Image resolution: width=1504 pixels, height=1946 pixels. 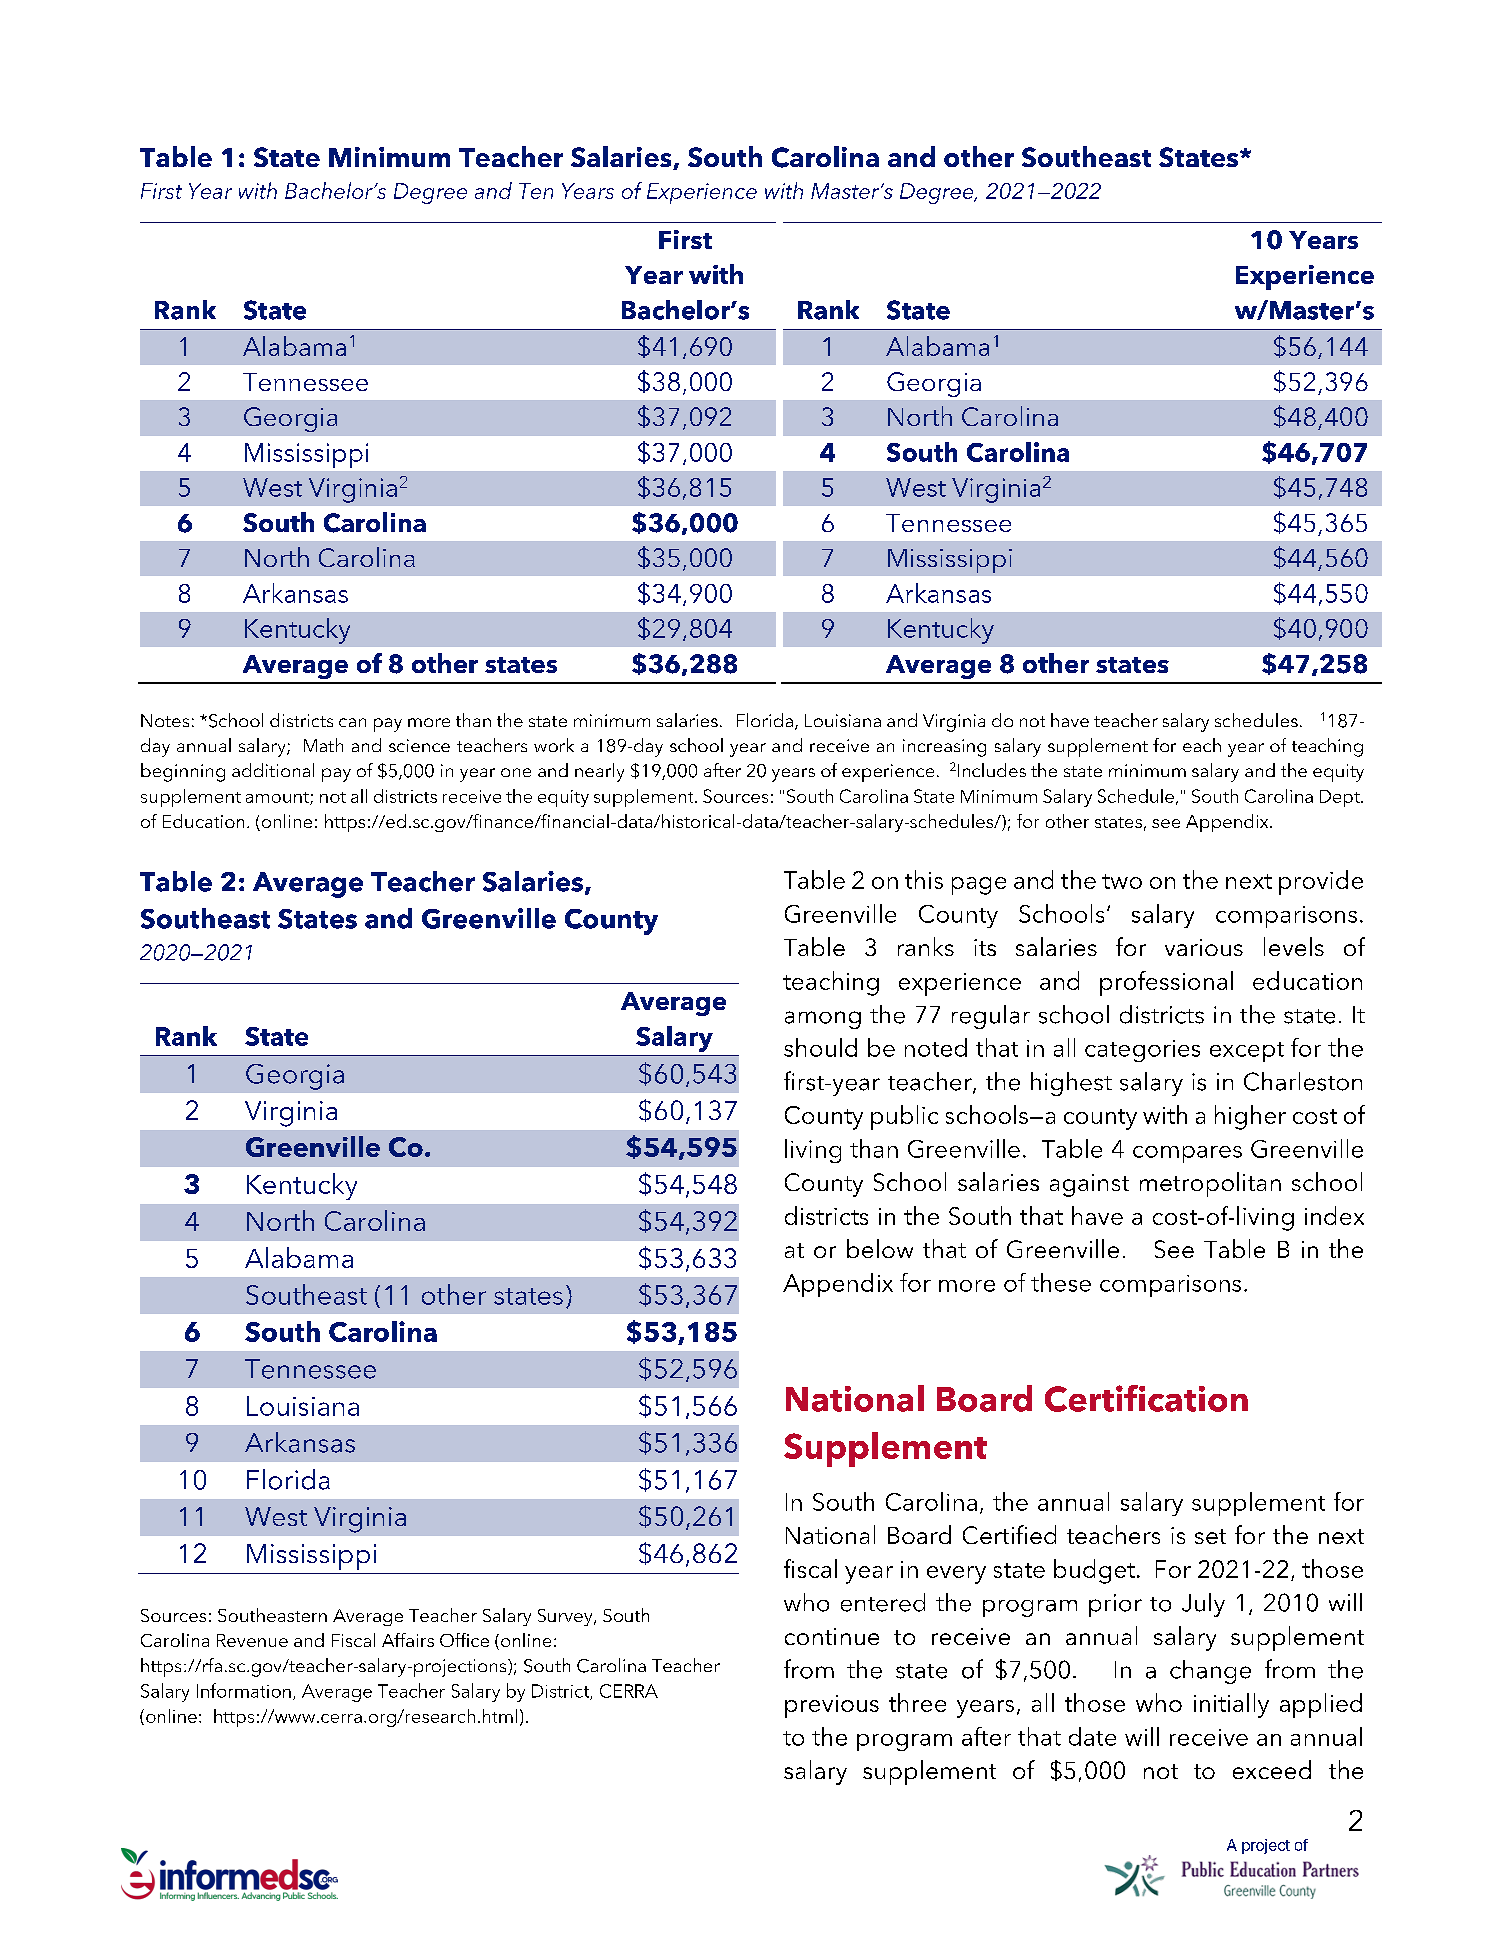 I want to click on metropolitan, so click(x=1210, y=1184).
